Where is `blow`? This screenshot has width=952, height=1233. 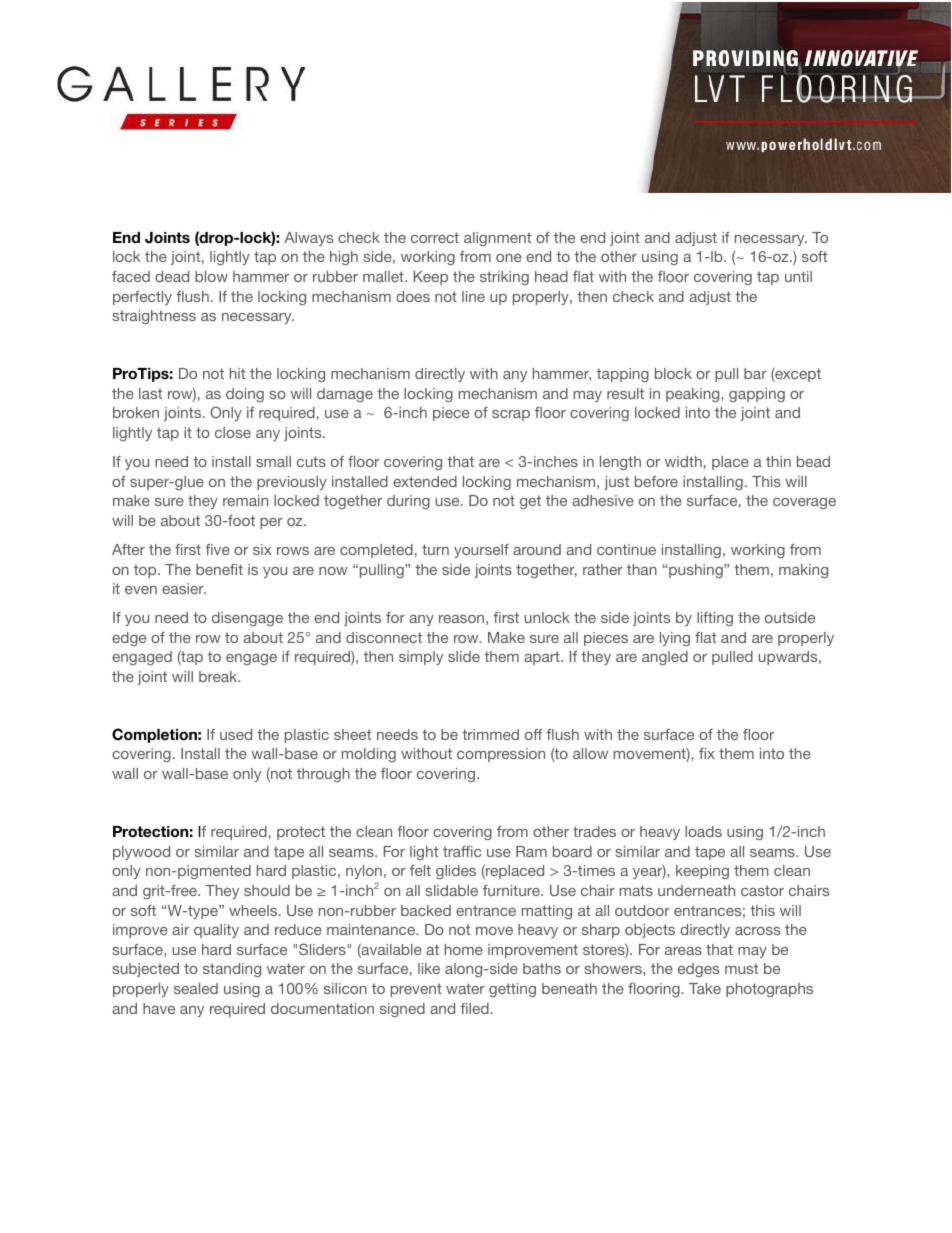
blow is located at coordinates (211, 276).
